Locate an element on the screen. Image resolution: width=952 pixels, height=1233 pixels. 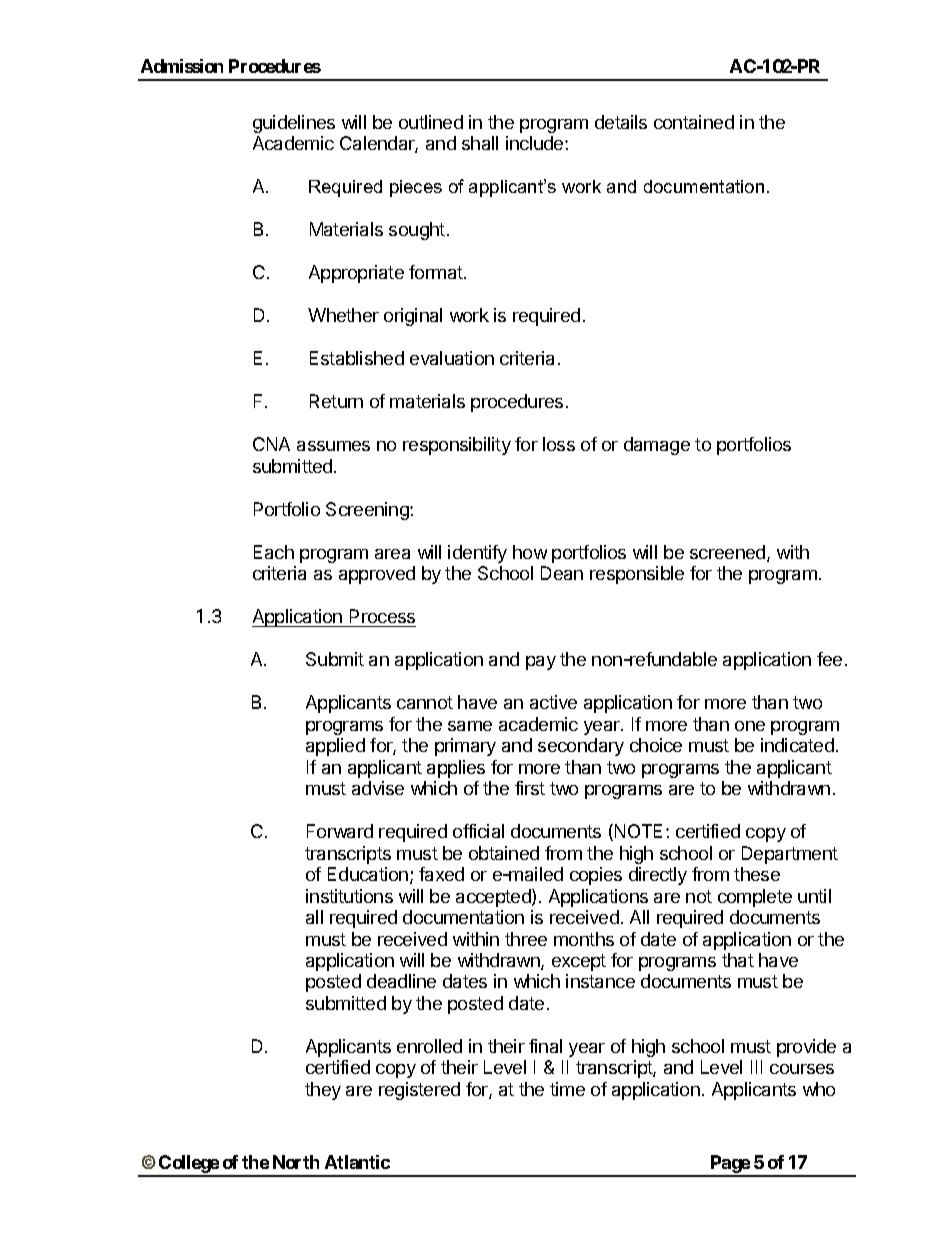
screened is located at coordinates (729, 553).
